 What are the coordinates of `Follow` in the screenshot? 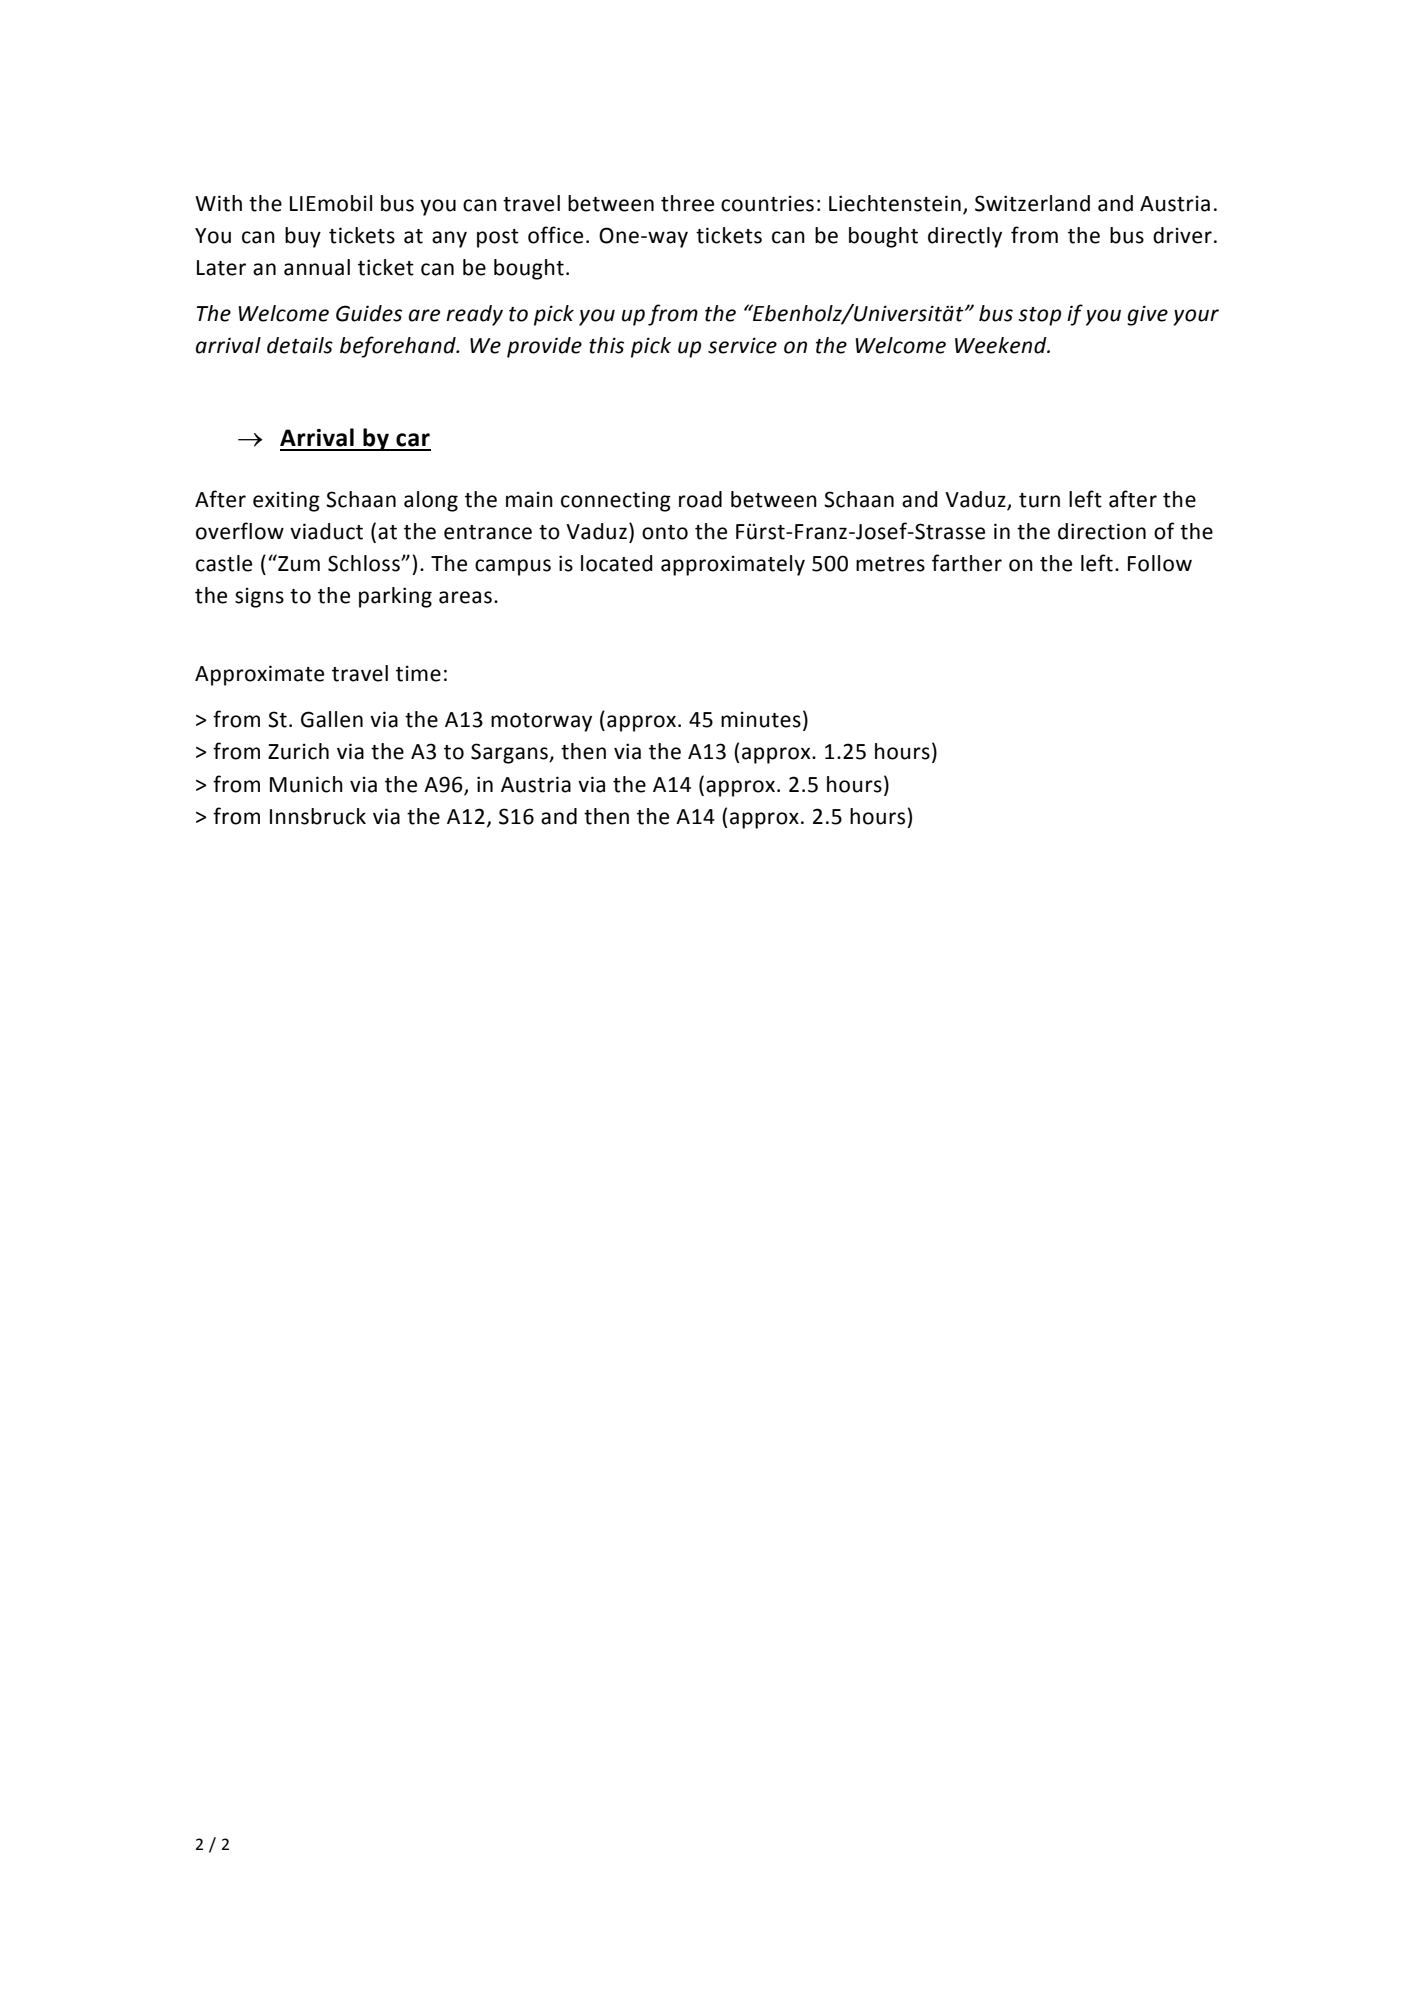 It's located at (1160, 563).
